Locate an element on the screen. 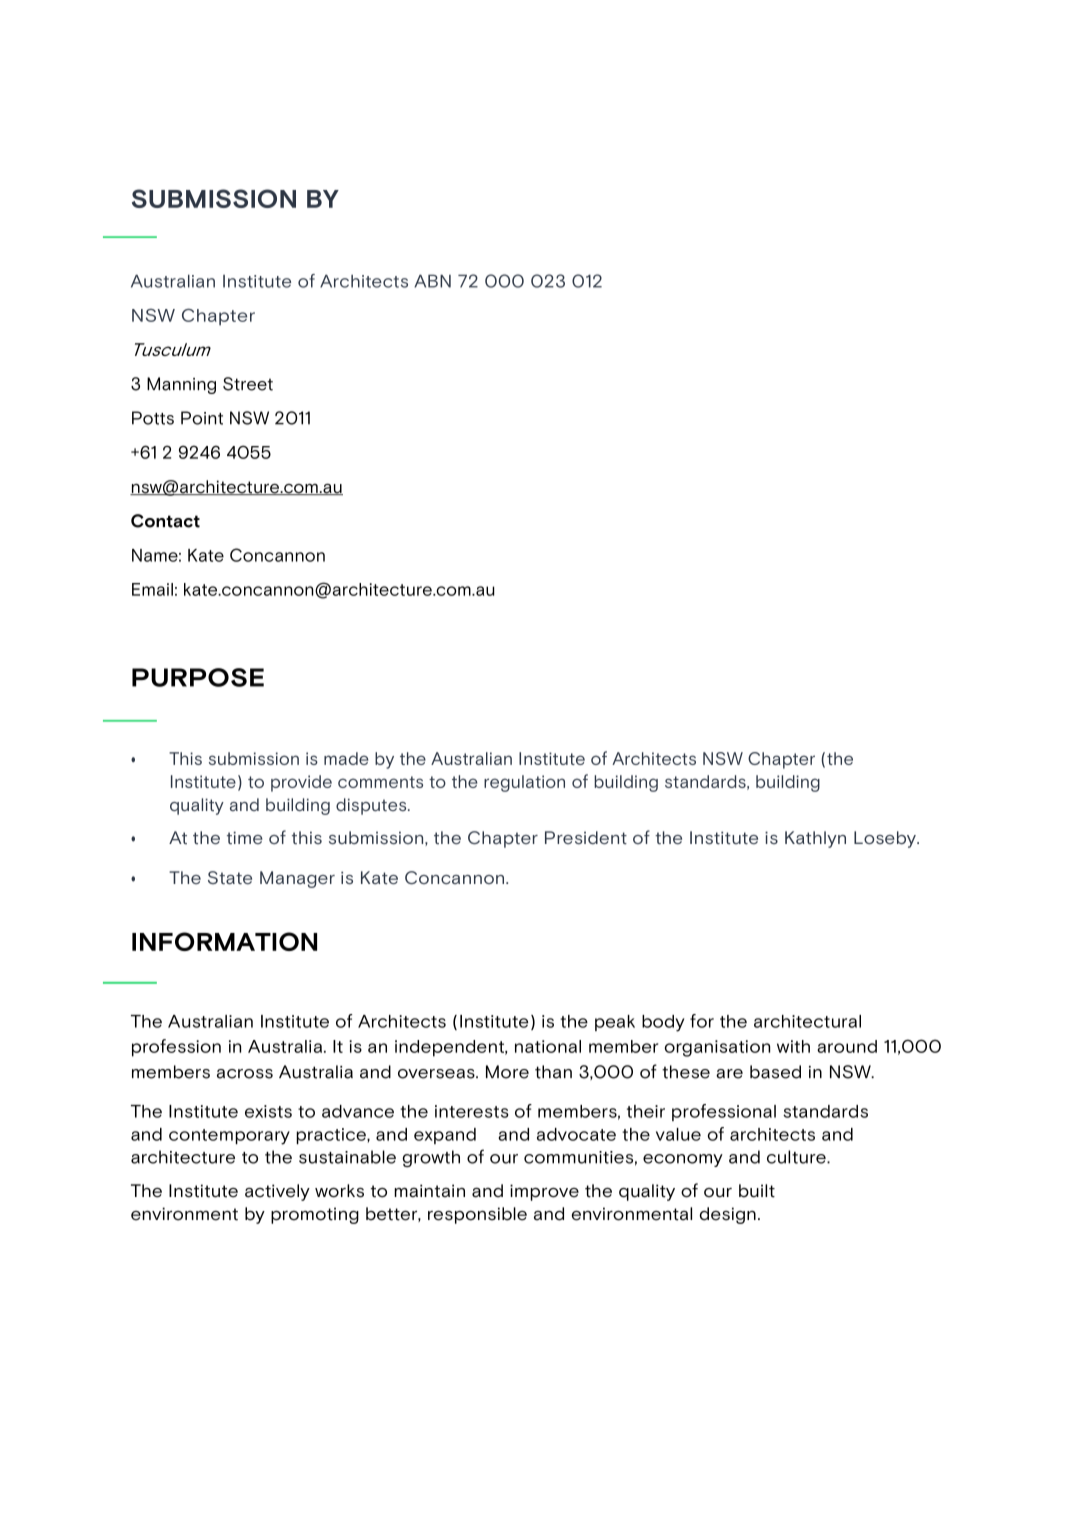 The width and height of the screenshot is (1079, 1525). Point is located at coordinates (202, 418).
